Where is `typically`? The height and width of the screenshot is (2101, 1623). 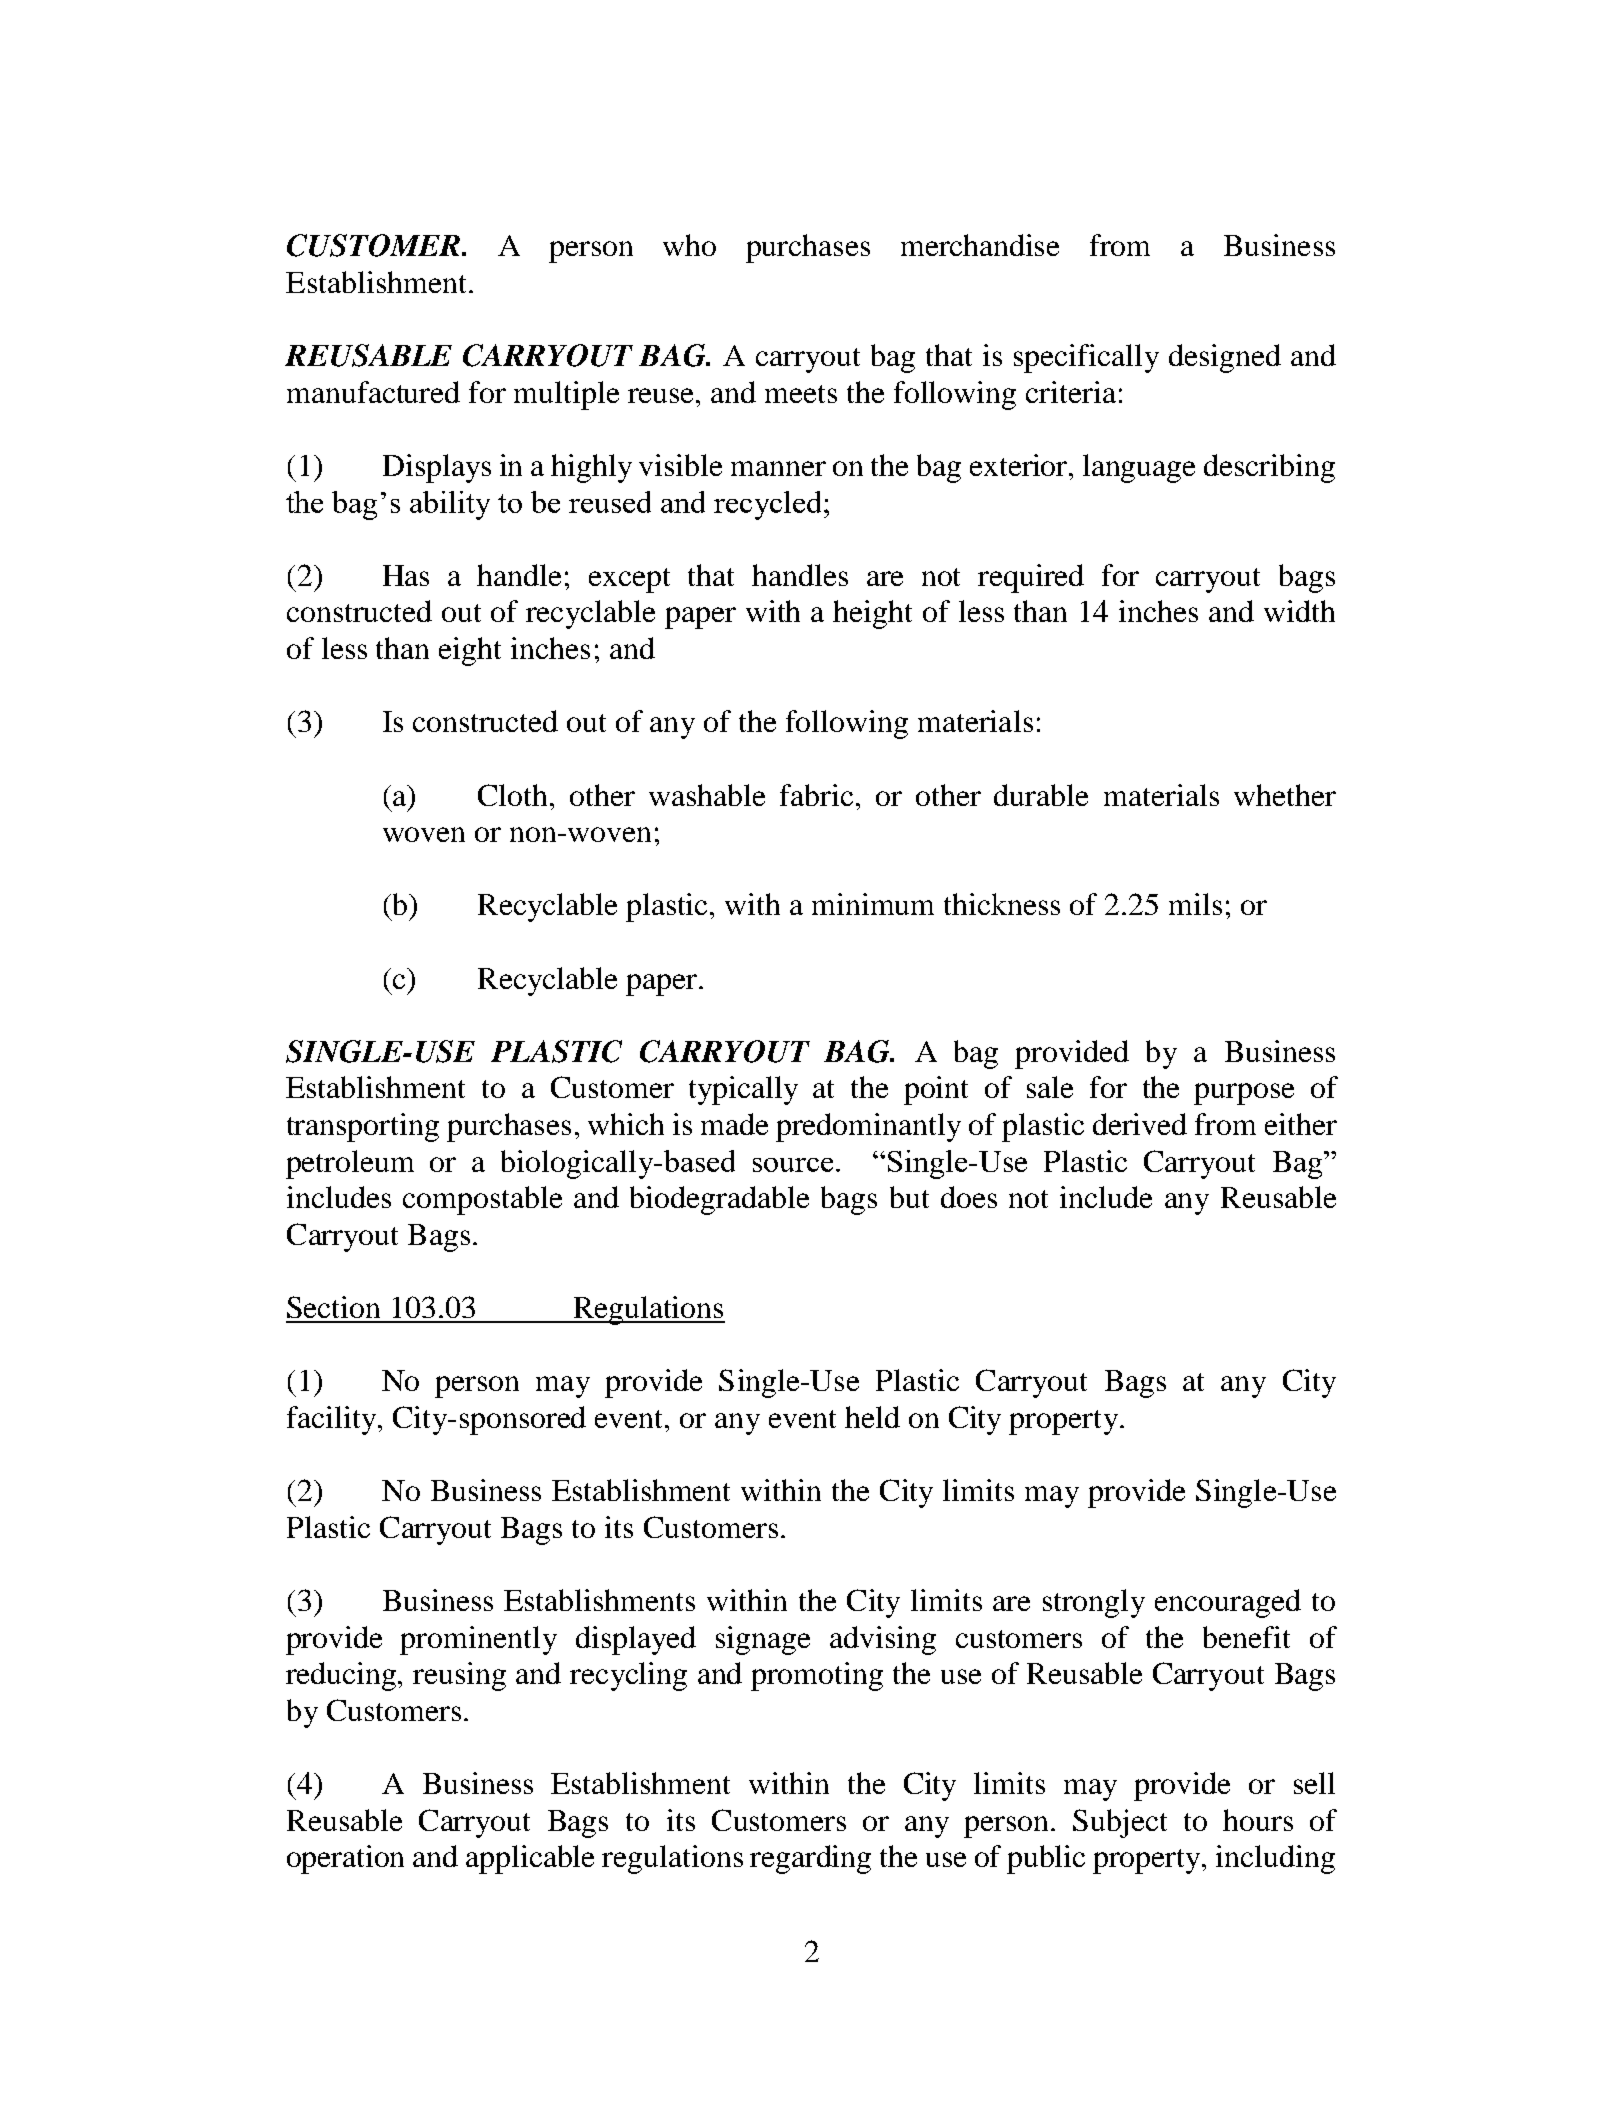
typically is located at coordinates (743, 1090).
